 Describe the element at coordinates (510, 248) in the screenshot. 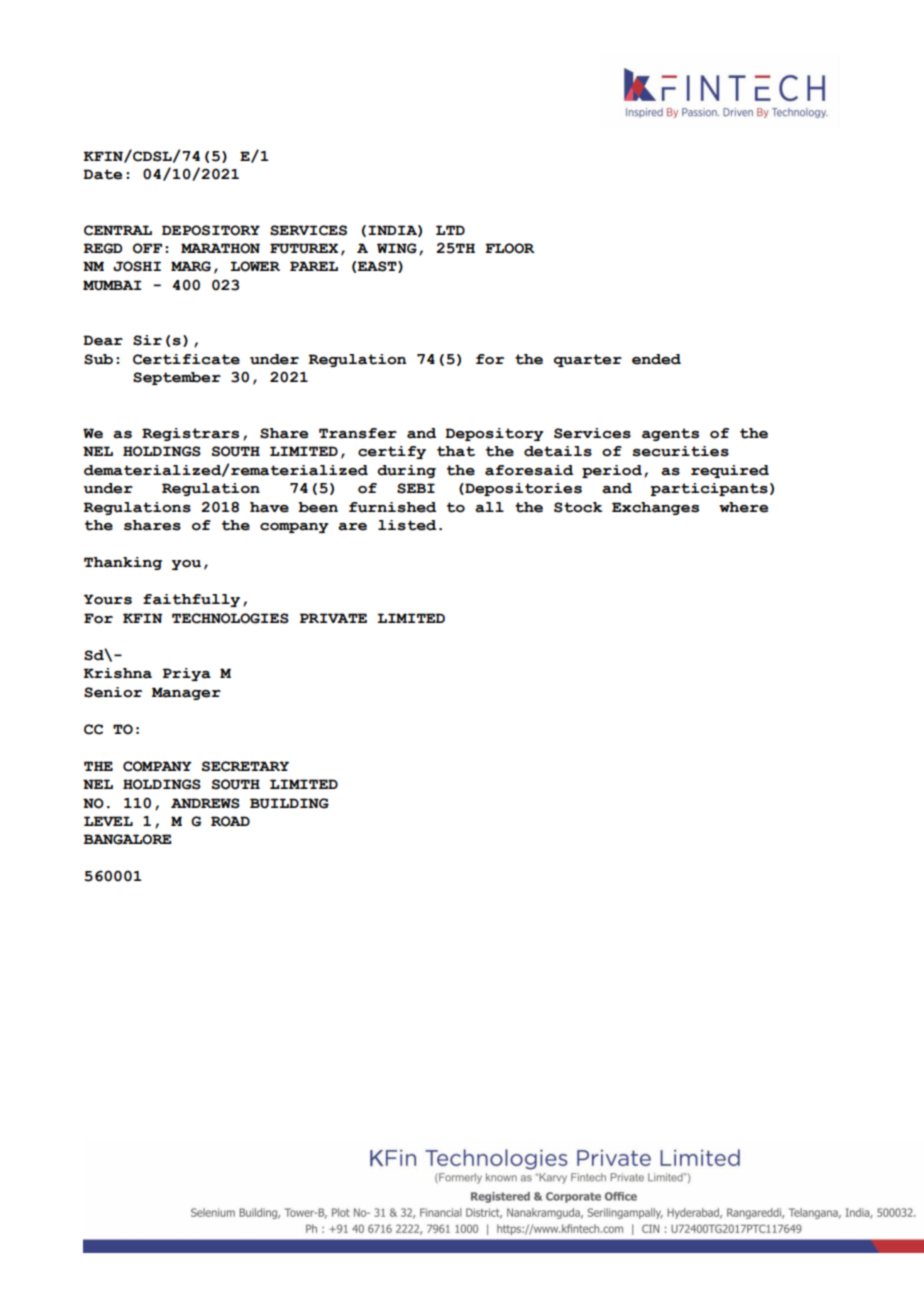

I see `FLOOR` at that location.
